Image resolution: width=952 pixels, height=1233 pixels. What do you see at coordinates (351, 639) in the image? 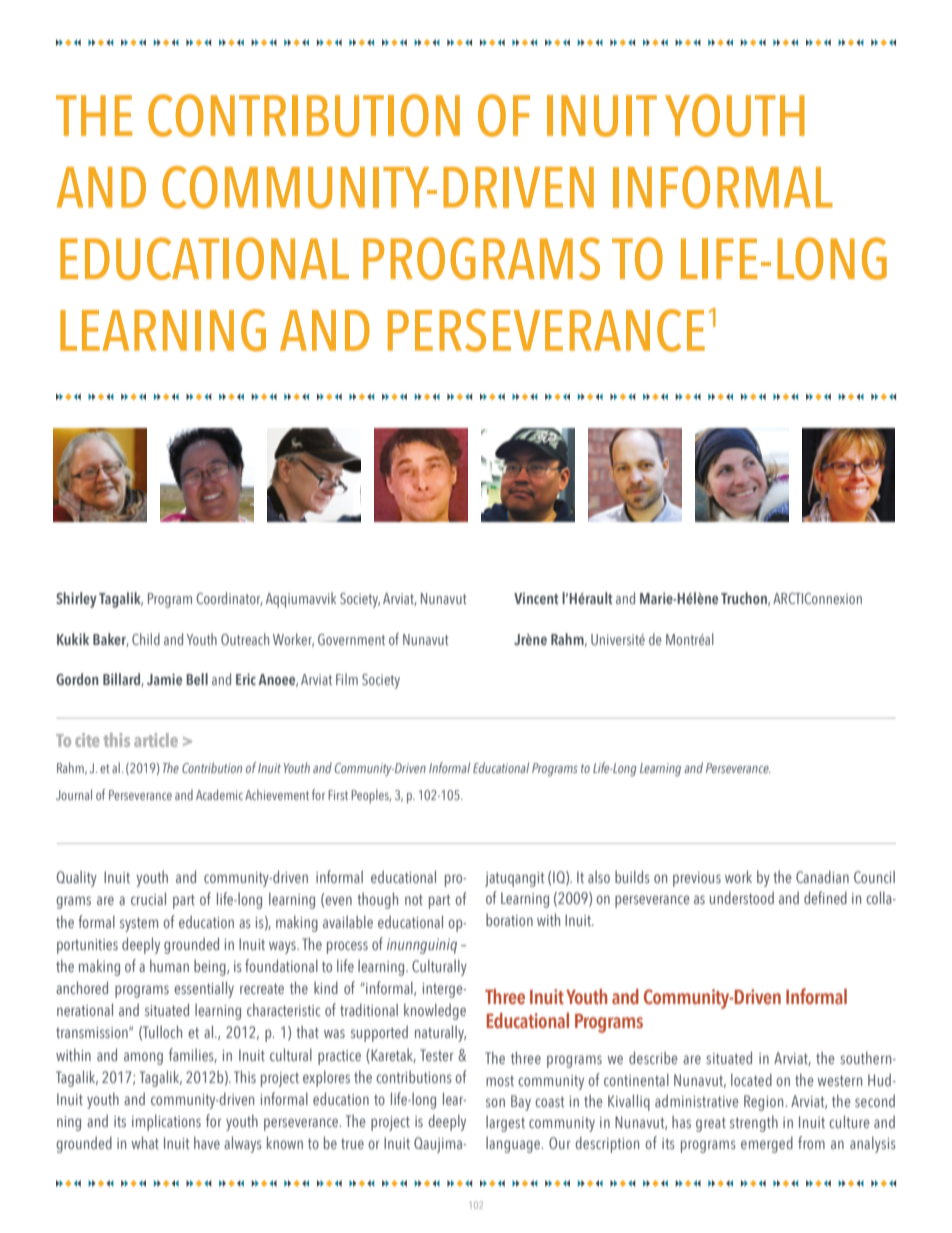
I see `Government` at bounding box center [351, 639].
